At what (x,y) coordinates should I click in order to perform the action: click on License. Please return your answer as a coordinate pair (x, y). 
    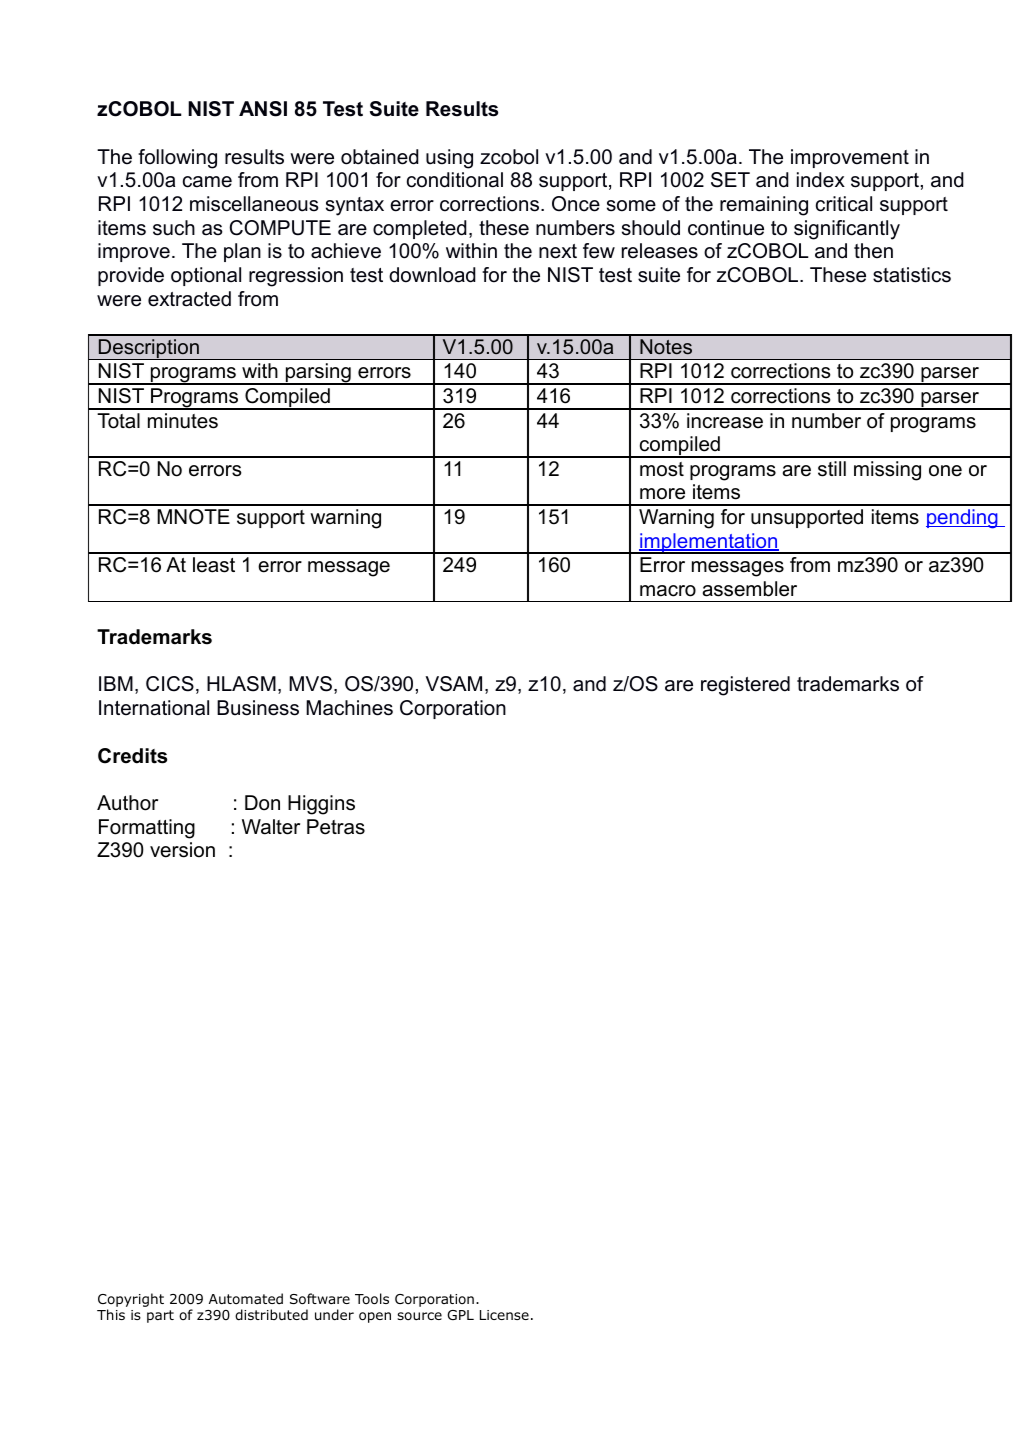
    Looking at the image, I should click on (504, 1315).
